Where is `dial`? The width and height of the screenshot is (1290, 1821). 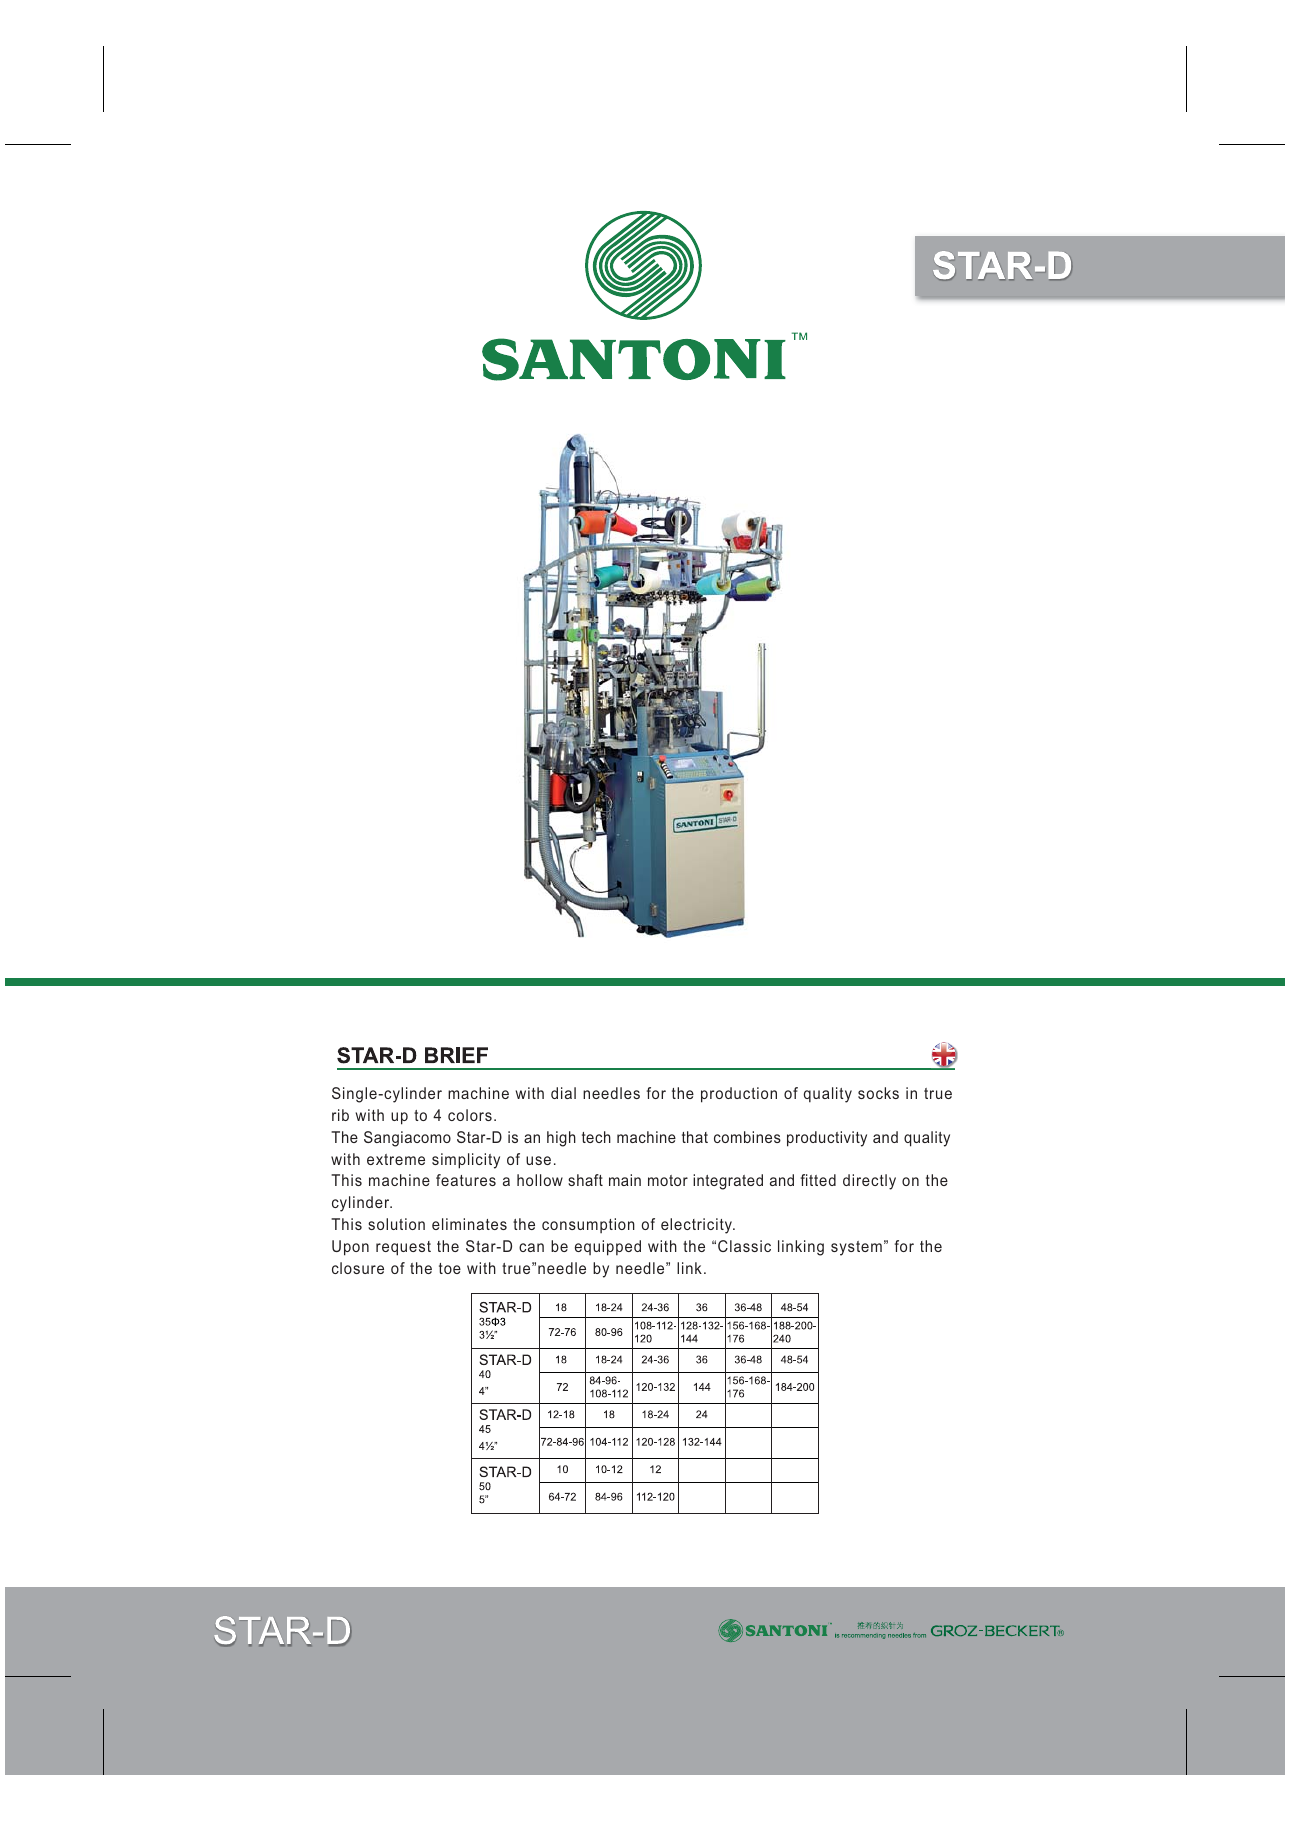
dial is located at coordinates (563, 1093).
